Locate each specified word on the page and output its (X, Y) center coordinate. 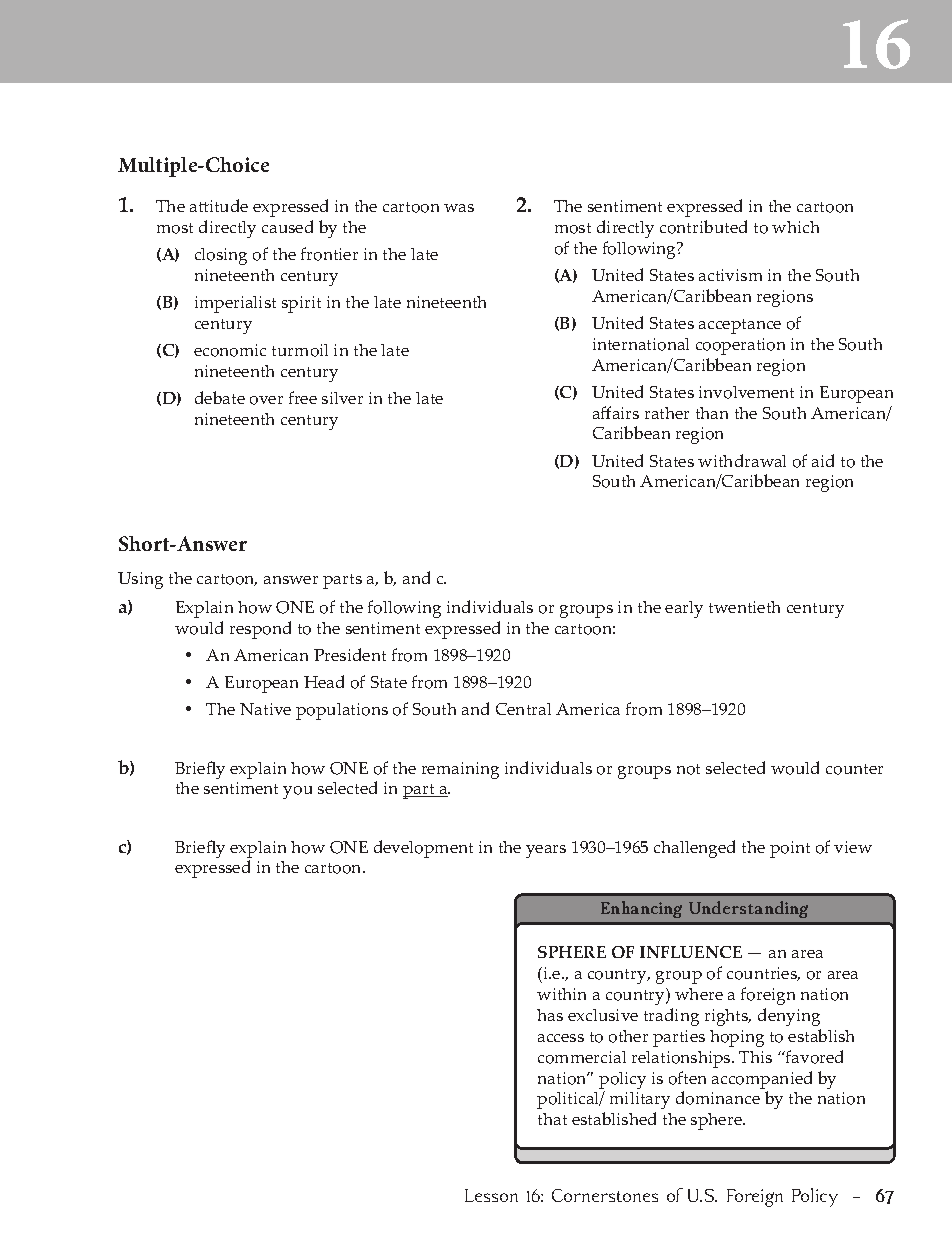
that (552, 1119)
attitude (219, 205)
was (459, 208)
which (795, 227)
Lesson (491, 1195)
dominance (718, 1098)
